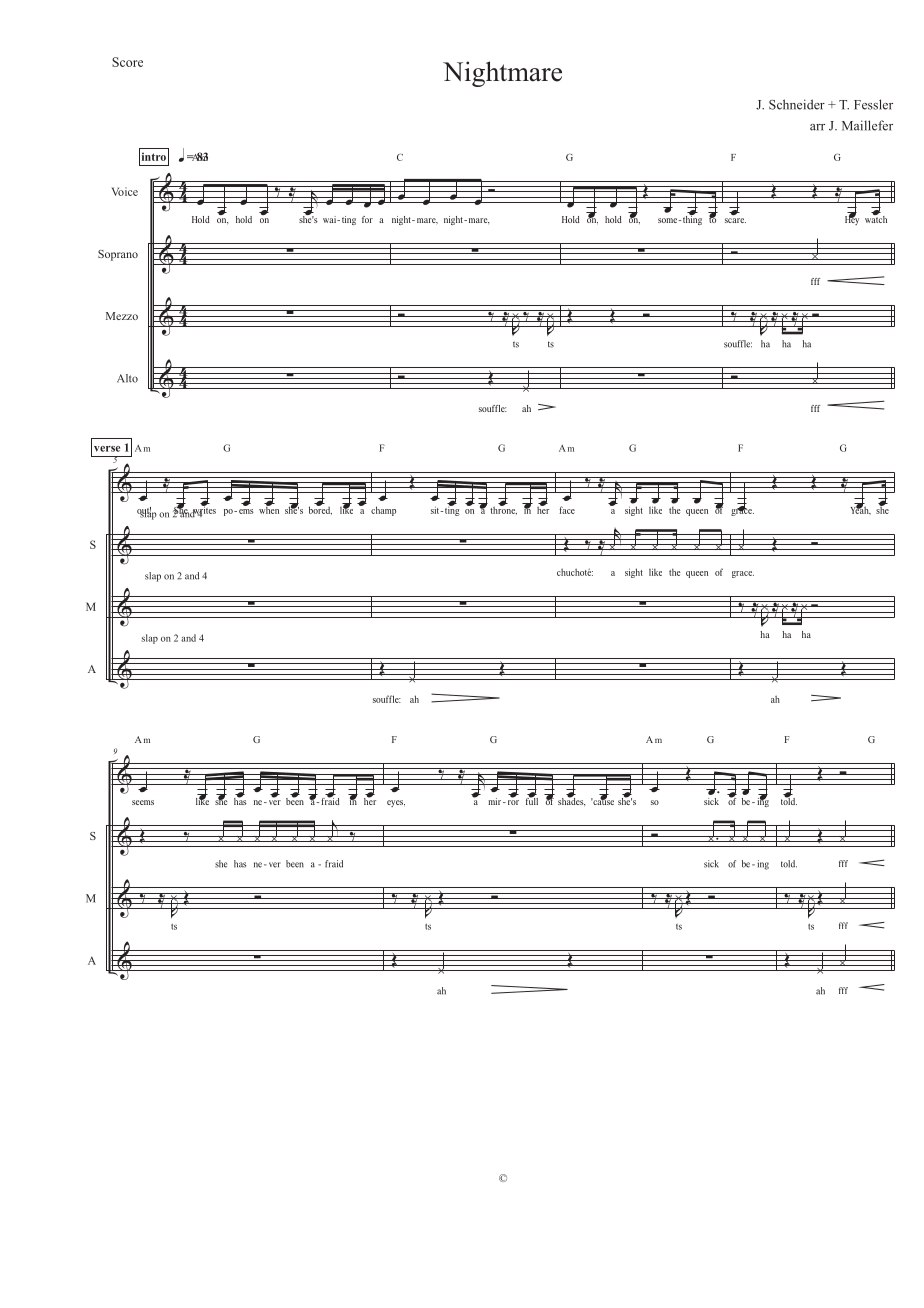 This image has width=924, height=1308. What do you see at coordinates (127, 378) in the image?
I see `Alto` at bounding box center [127, 378].
